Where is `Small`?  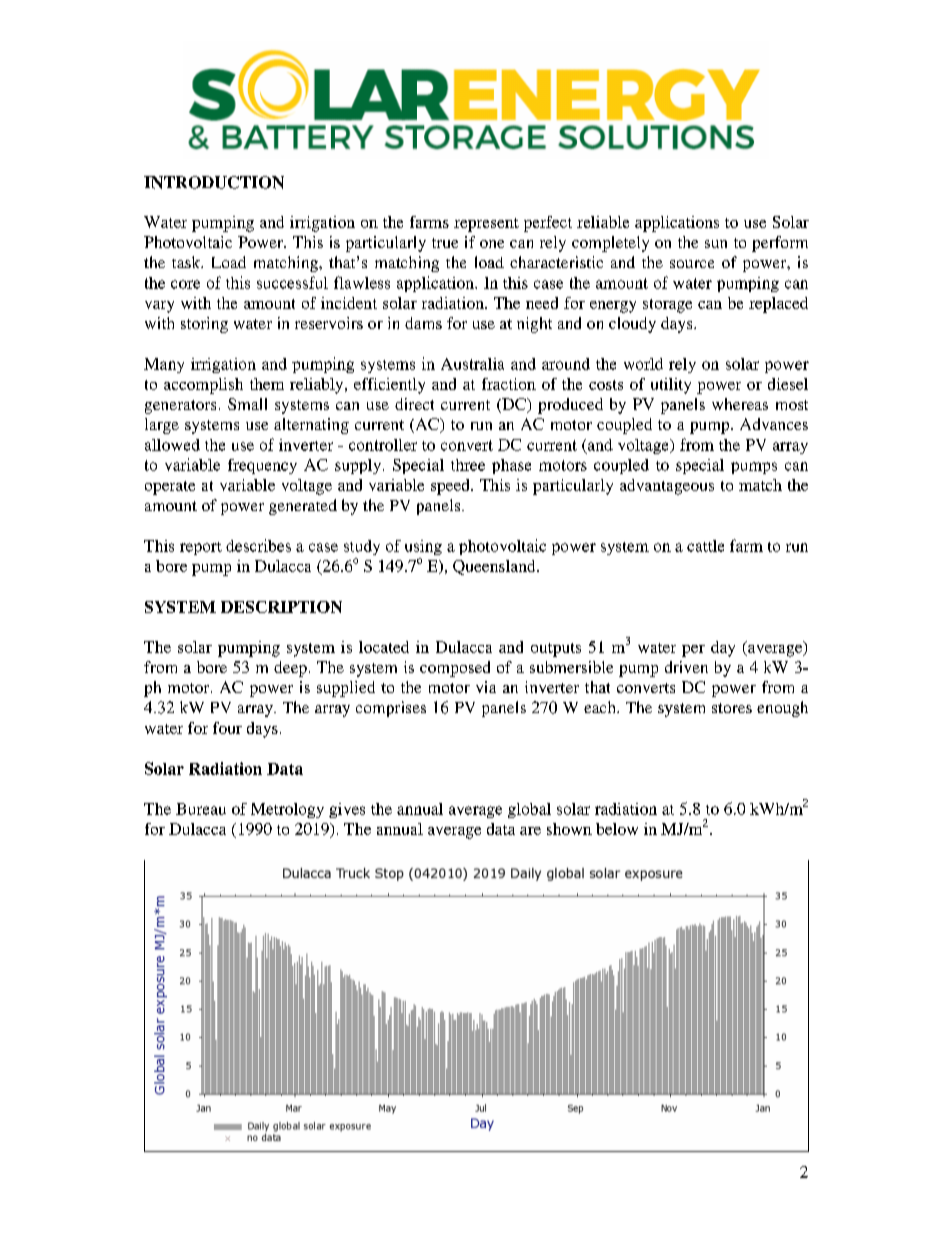 Small is located at coordinates (247, 404).
